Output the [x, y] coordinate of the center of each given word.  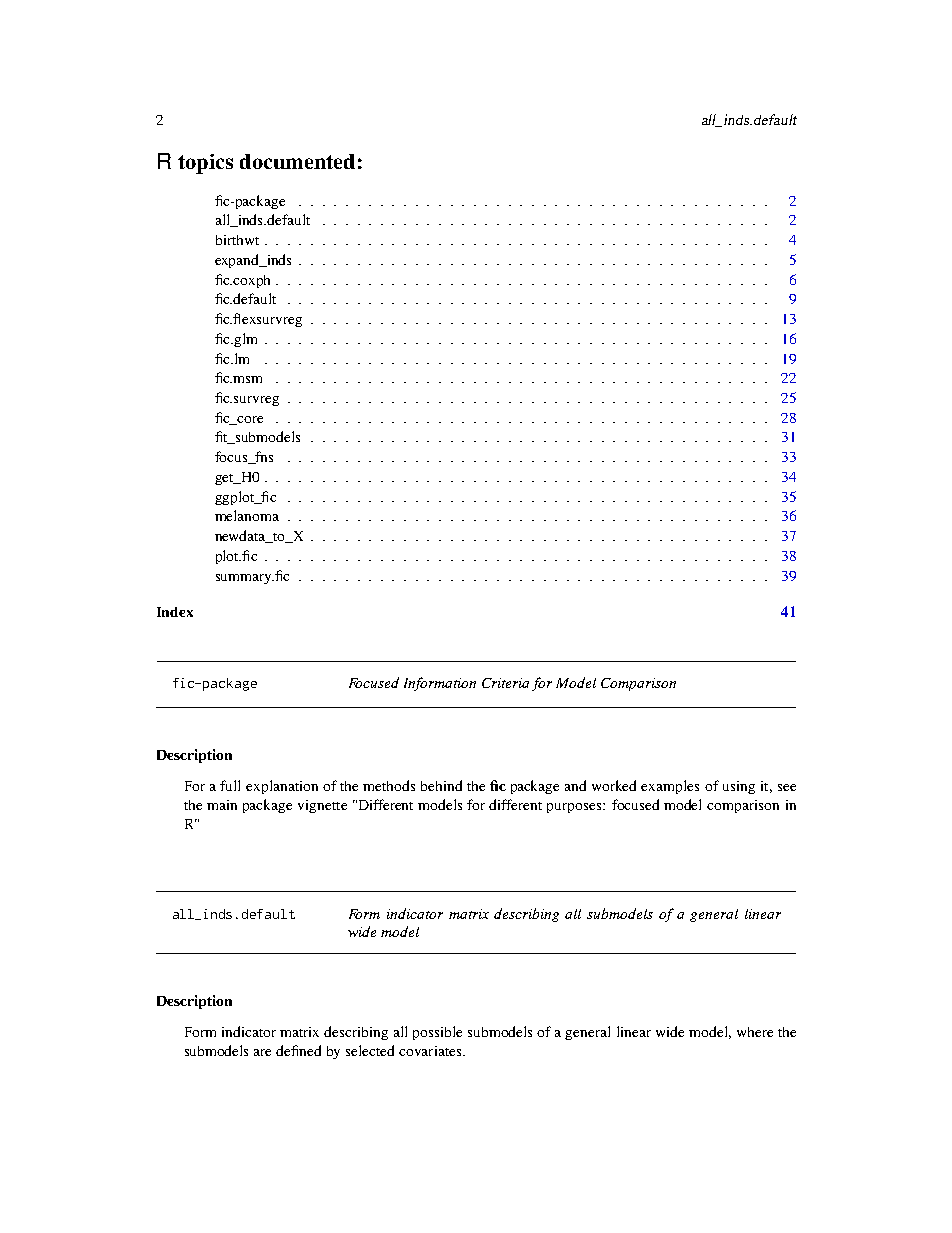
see [787, 787]
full [230, 785]
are [262, 1052]
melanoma [247, 515]
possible [437, 1033]
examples [670, 787]
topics [205, 164]
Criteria [505, 683]
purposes [575, 808]
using [739, 787]
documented [297, 161]
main [222, 805]
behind [441, 785]
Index [175, 612]
